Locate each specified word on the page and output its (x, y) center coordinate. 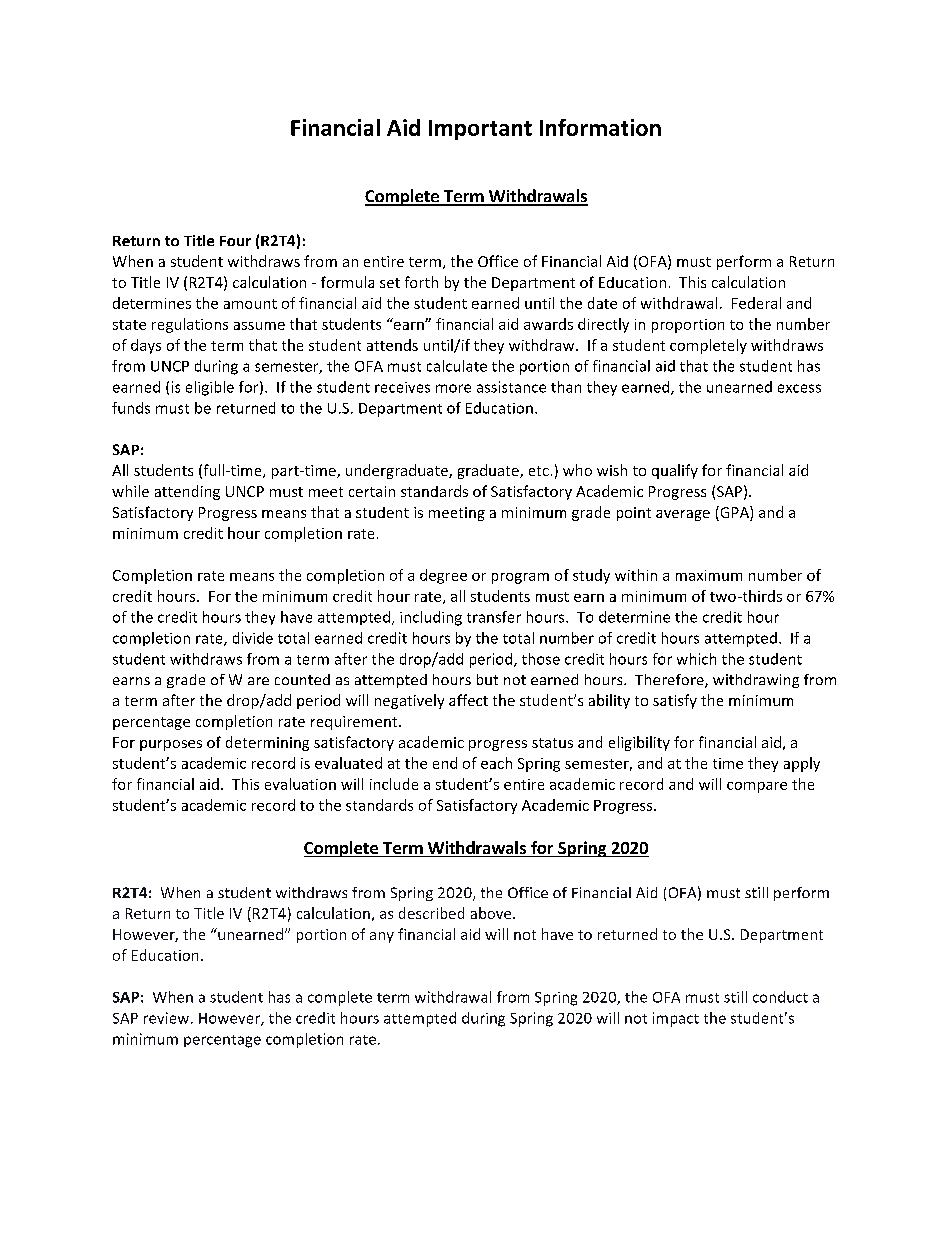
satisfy (675, 701)
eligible (210, 388)
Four (235, 241)
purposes (171, 745)
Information (600, 127)
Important (480, 130)
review (166, 1018)
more (453, 388)
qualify (675, 471)
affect (468, 700)
